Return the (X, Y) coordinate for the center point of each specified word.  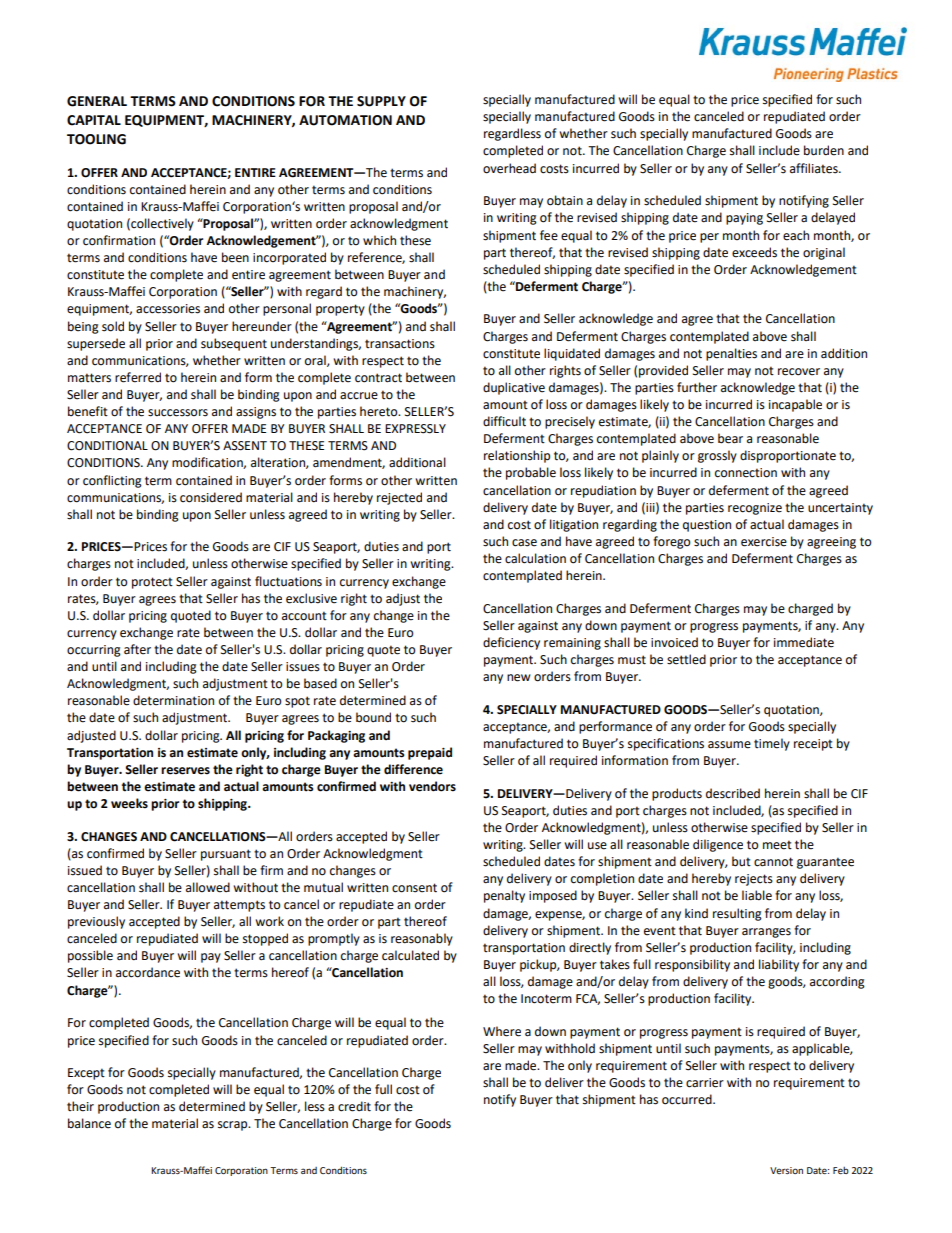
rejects (754, 880)
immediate (804, 642)
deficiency (511, 643)
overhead (509, 168)
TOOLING (96, 139)
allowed (208, 887)
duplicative (514, 388)
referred (138, 377)
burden (824, 150)
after (137, 649)
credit (354, 1106)
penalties (731, 354)
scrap (234, 1126)
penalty (504, 896)
